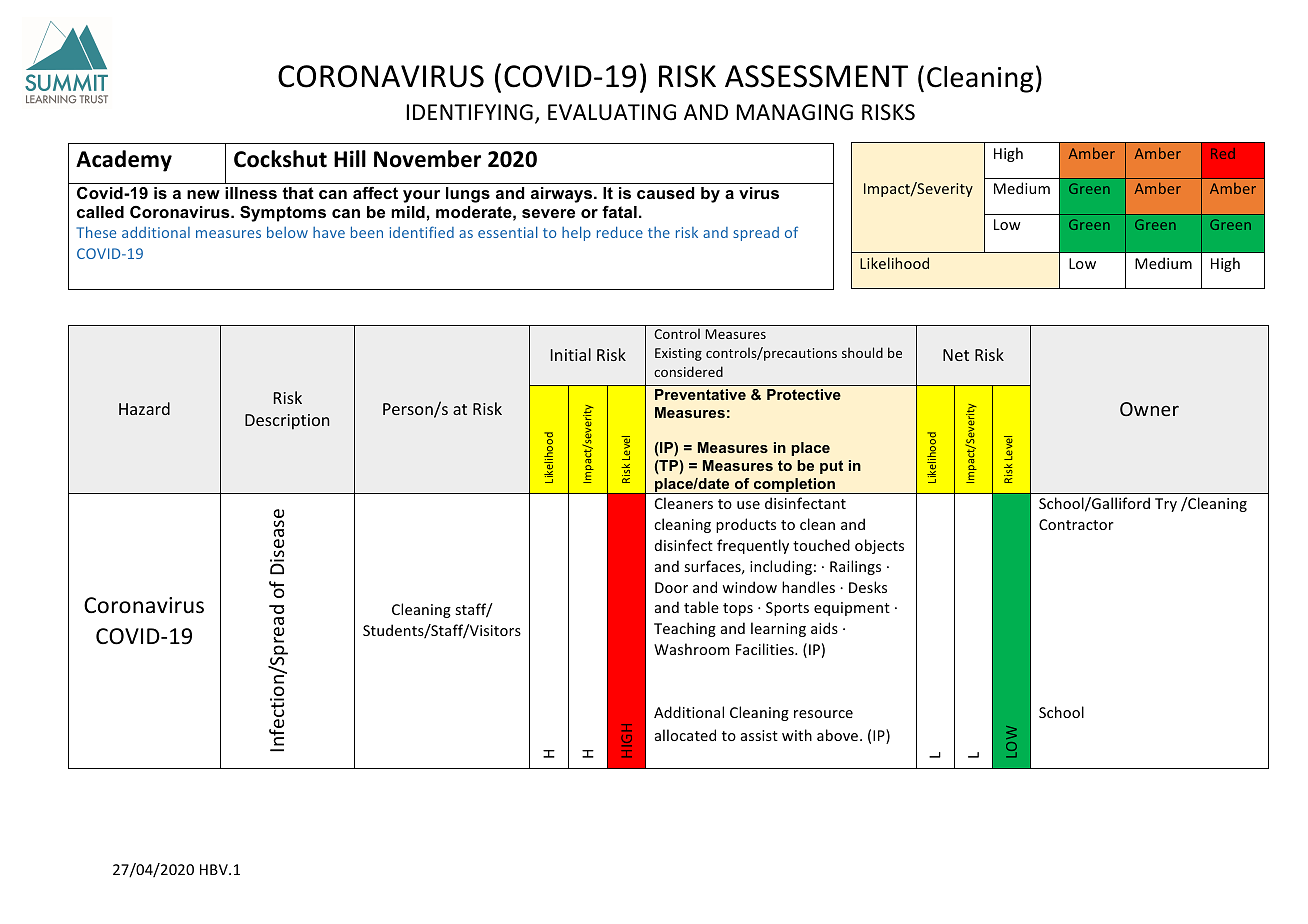  What do you see at coordinates (685, 735) in the screenshot?
I see `allocated` at bounding box center [685, 735].
